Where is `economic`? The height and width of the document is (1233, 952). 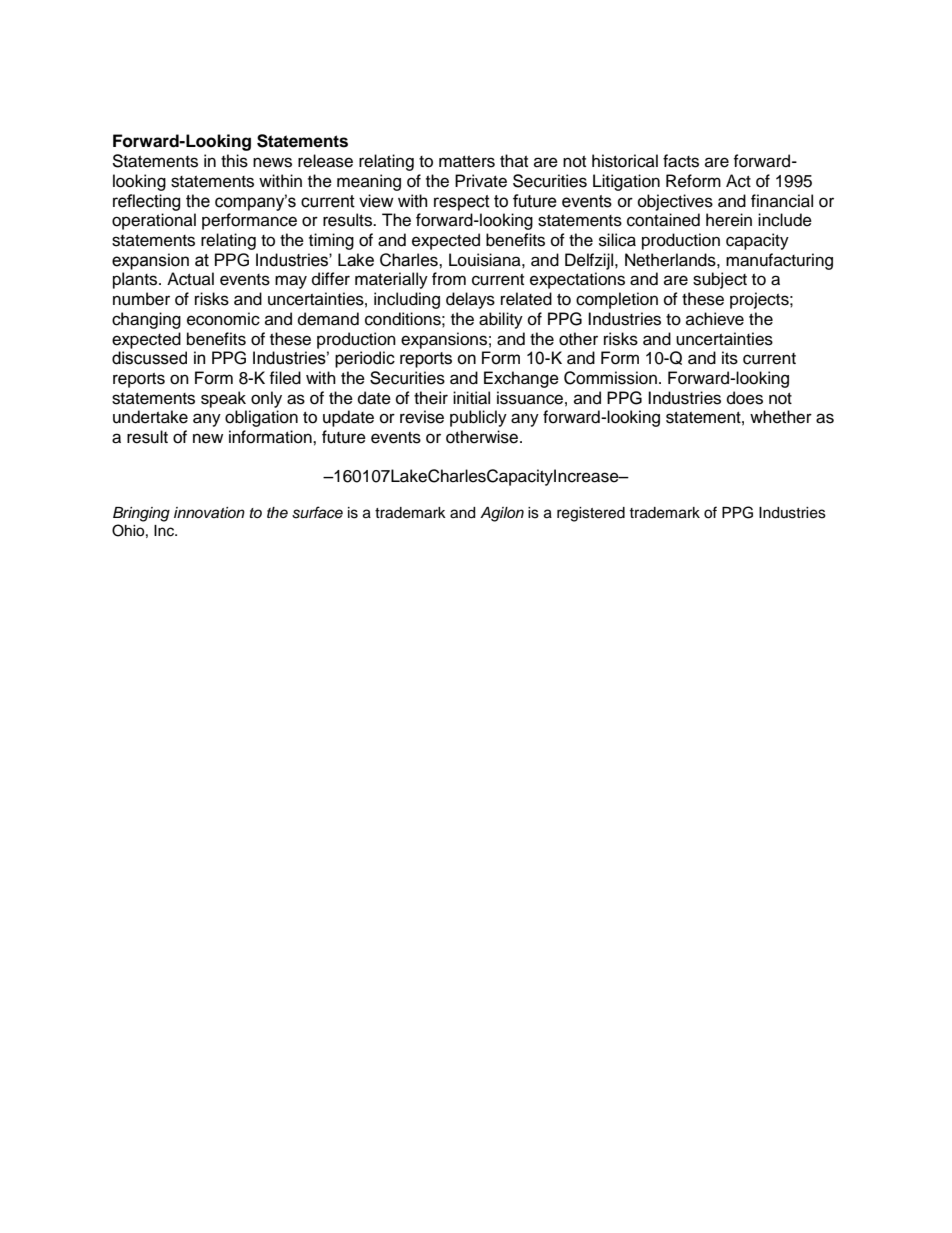 economic is located at coordinates (223, 319).
